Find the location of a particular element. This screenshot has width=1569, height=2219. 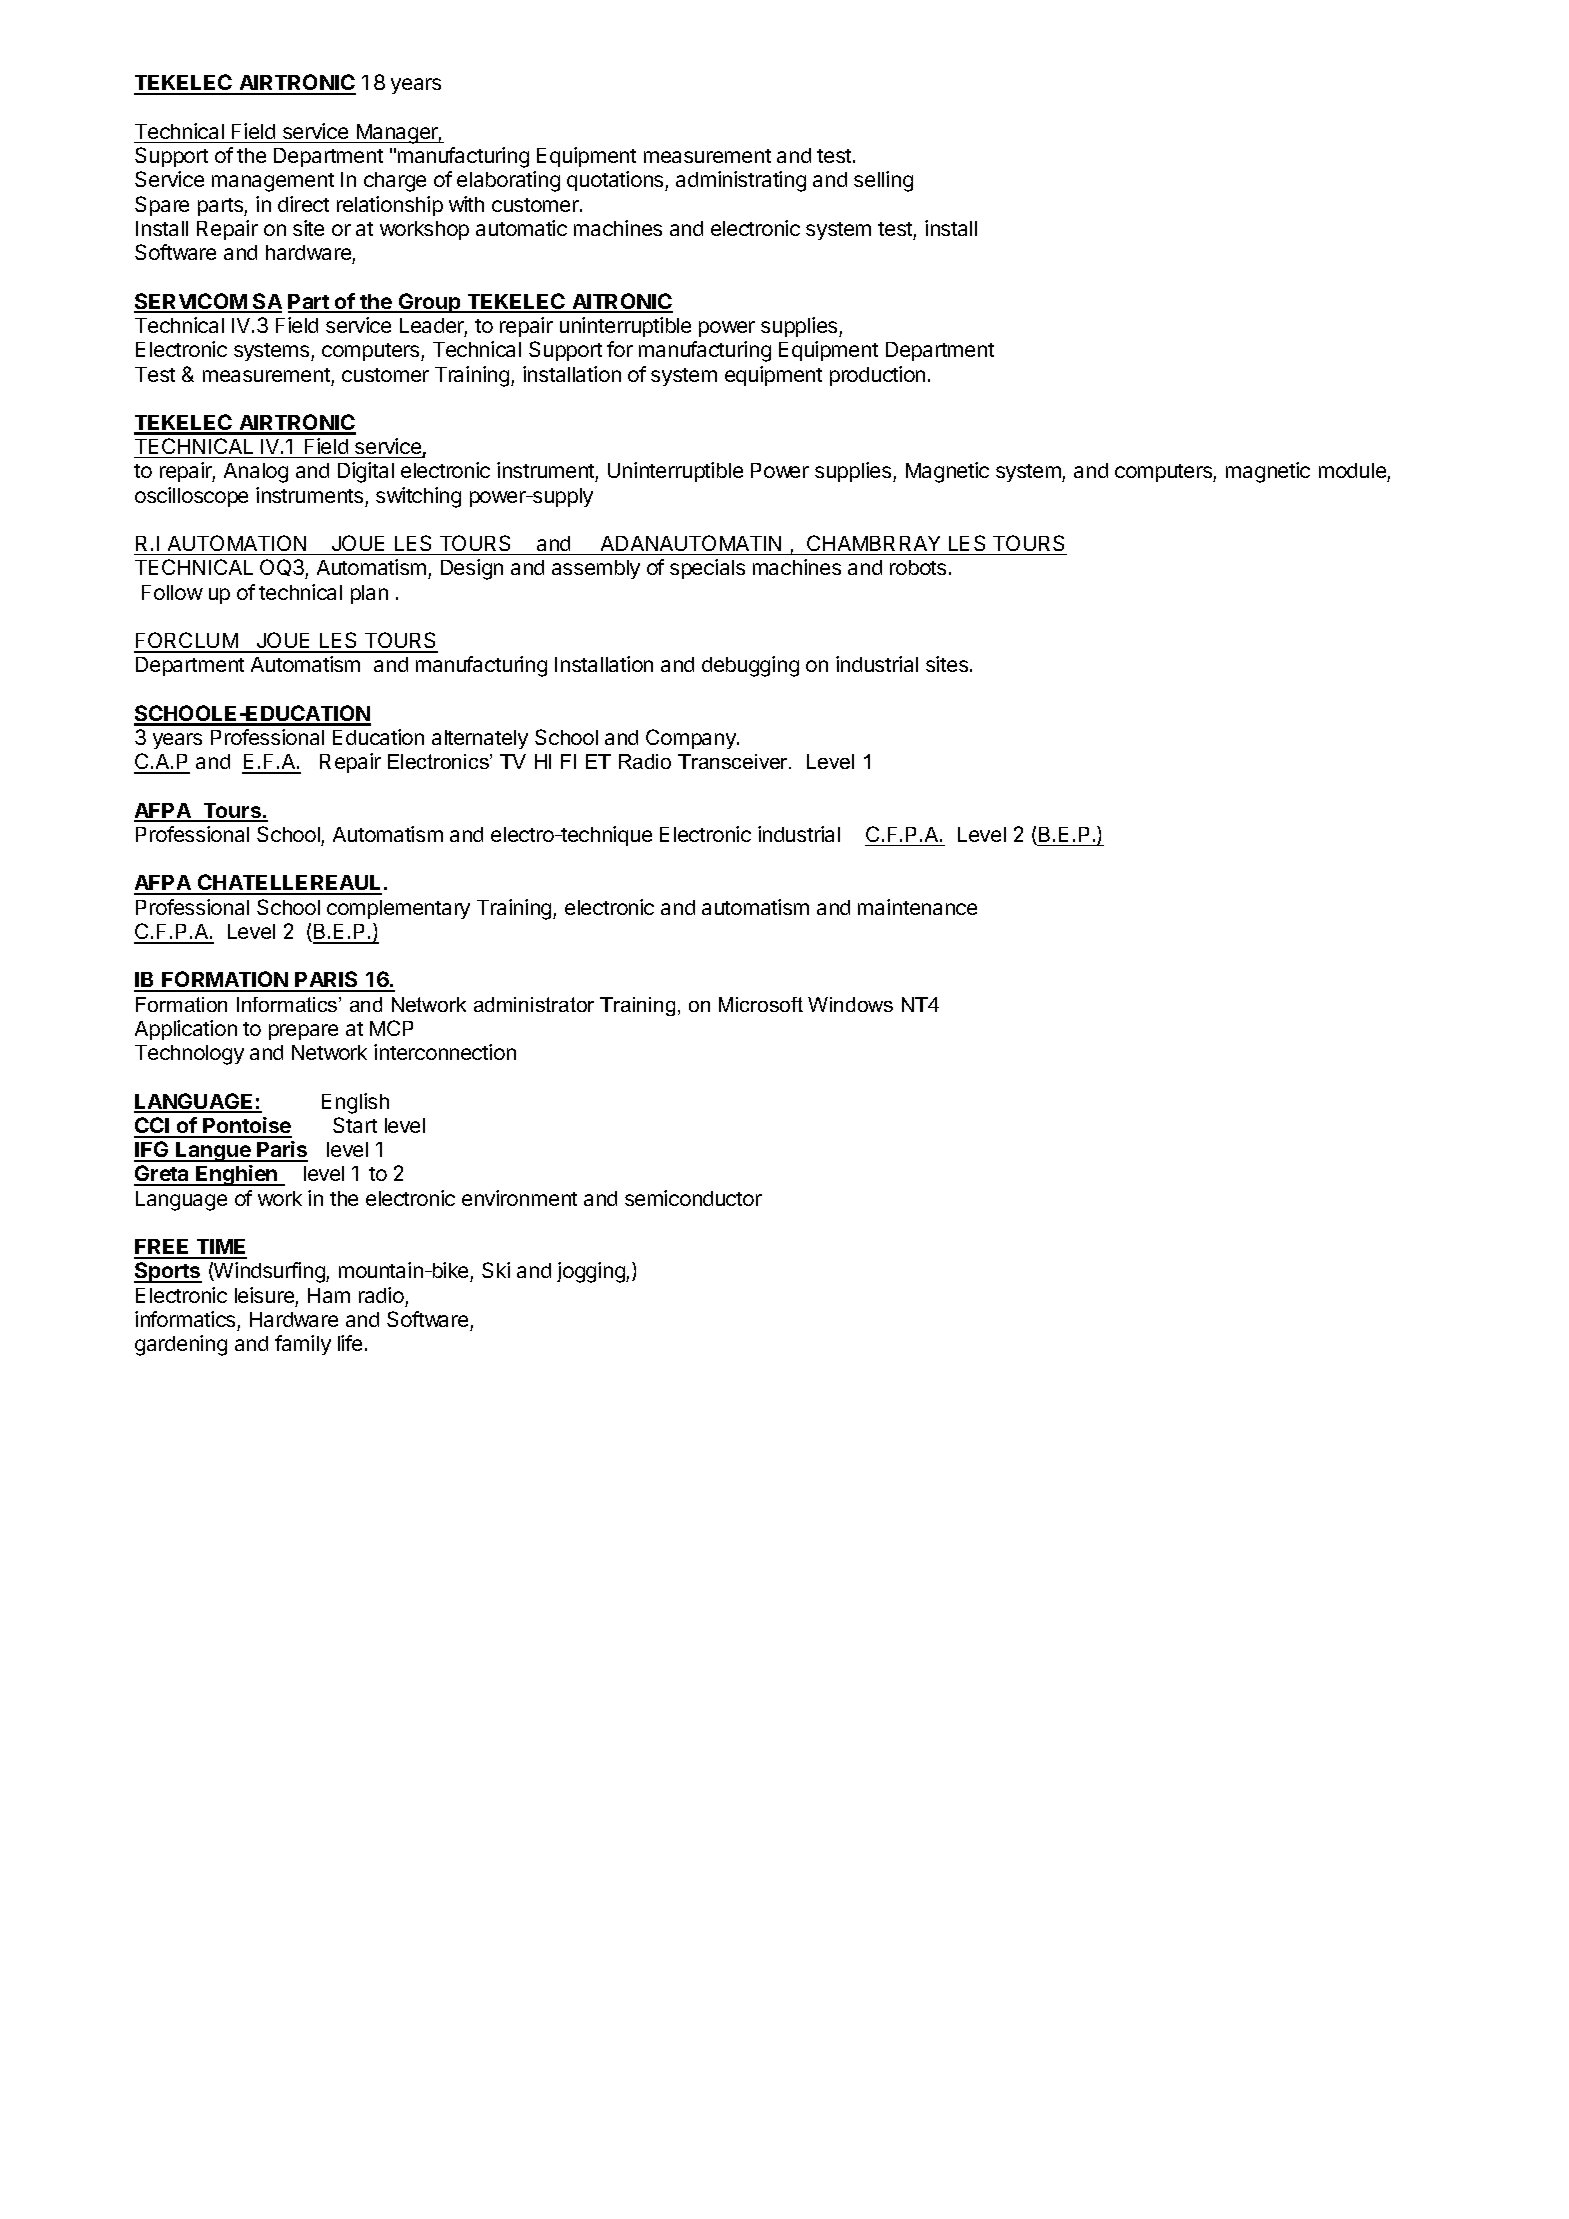

direct is located at coordinates (303, 204).
